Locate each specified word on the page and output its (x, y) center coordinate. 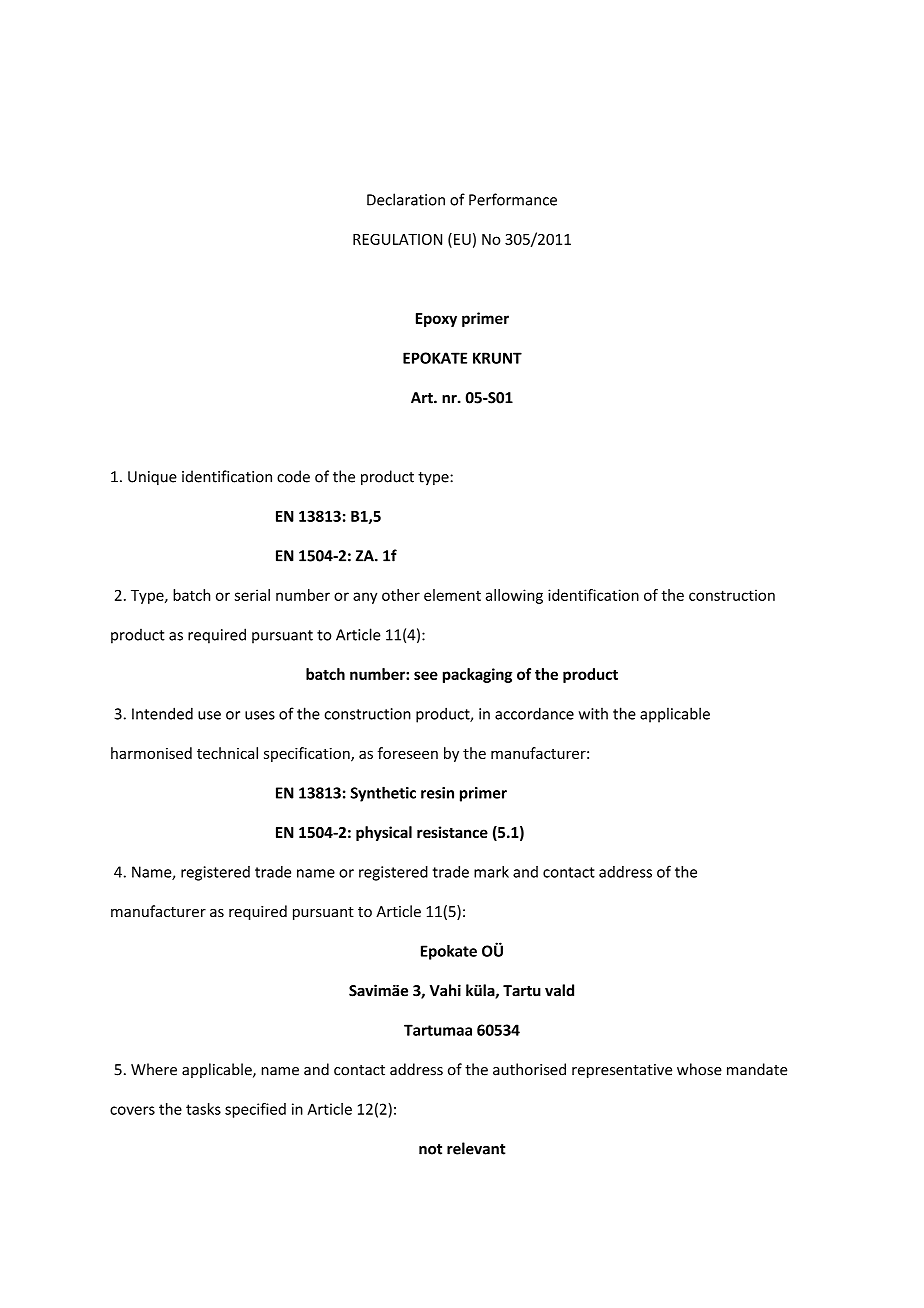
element (452, 595)
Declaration (406, 199)
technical (227, 753)
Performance (513, 199)
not (430, 1149)
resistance (452, 832)
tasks (203, 1109)
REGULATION (397, 239)
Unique (152, 478)
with (593, 713)
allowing (514, 596)
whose (699, 1069)
